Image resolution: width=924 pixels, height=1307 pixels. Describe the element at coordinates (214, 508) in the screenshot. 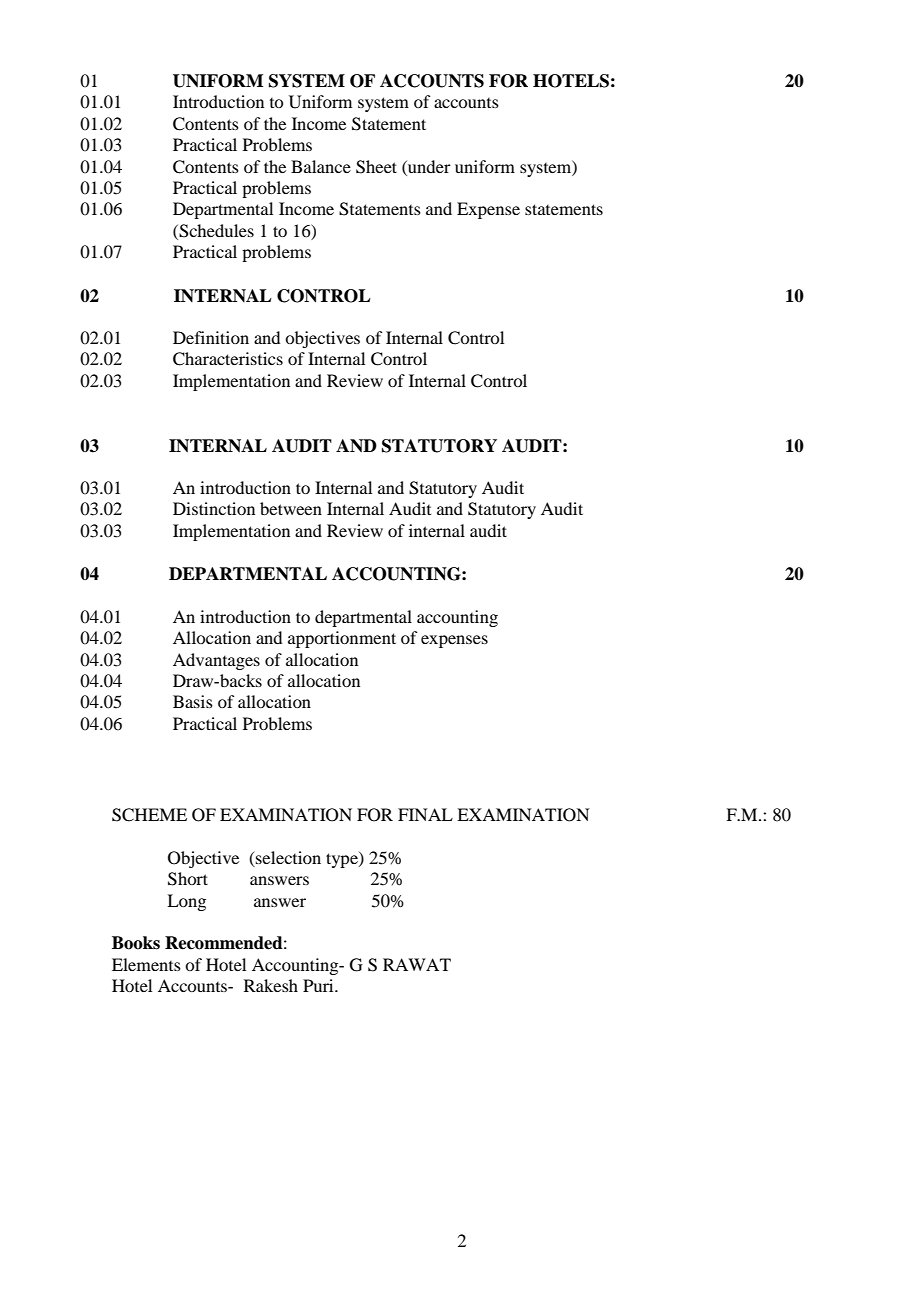

I see `Distinction` at that location.
